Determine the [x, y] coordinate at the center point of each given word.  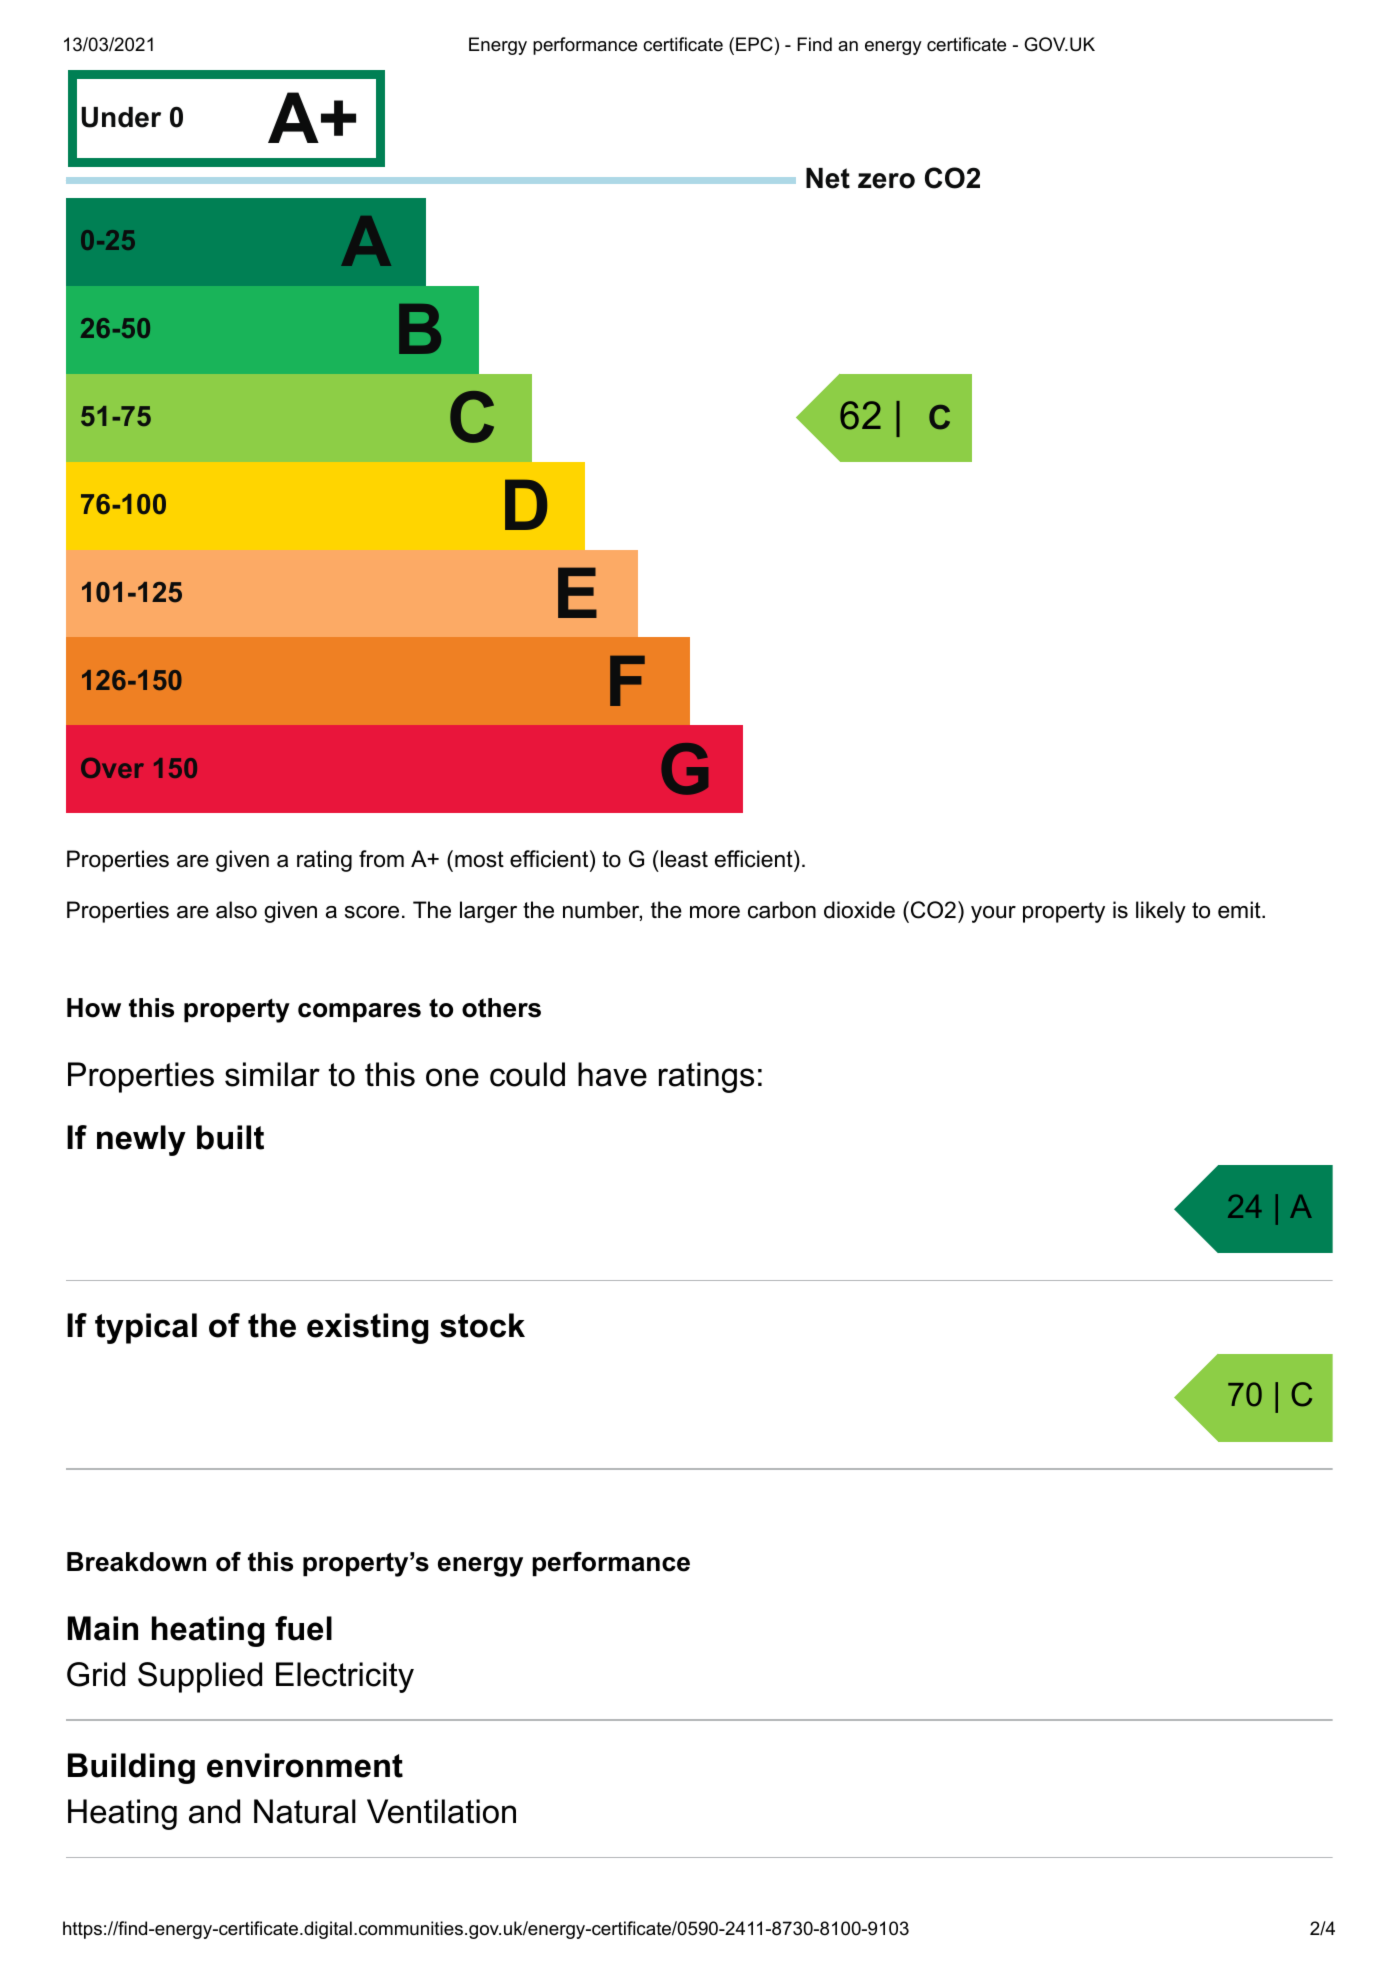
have [612, 1074]
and [214, 1811]
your [993, 914]
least [683, 859]
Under [121, 117]
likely [1161, 912]
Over [112, 768]
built [230, 1137]
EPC [754, 44]
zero [886, 181]
